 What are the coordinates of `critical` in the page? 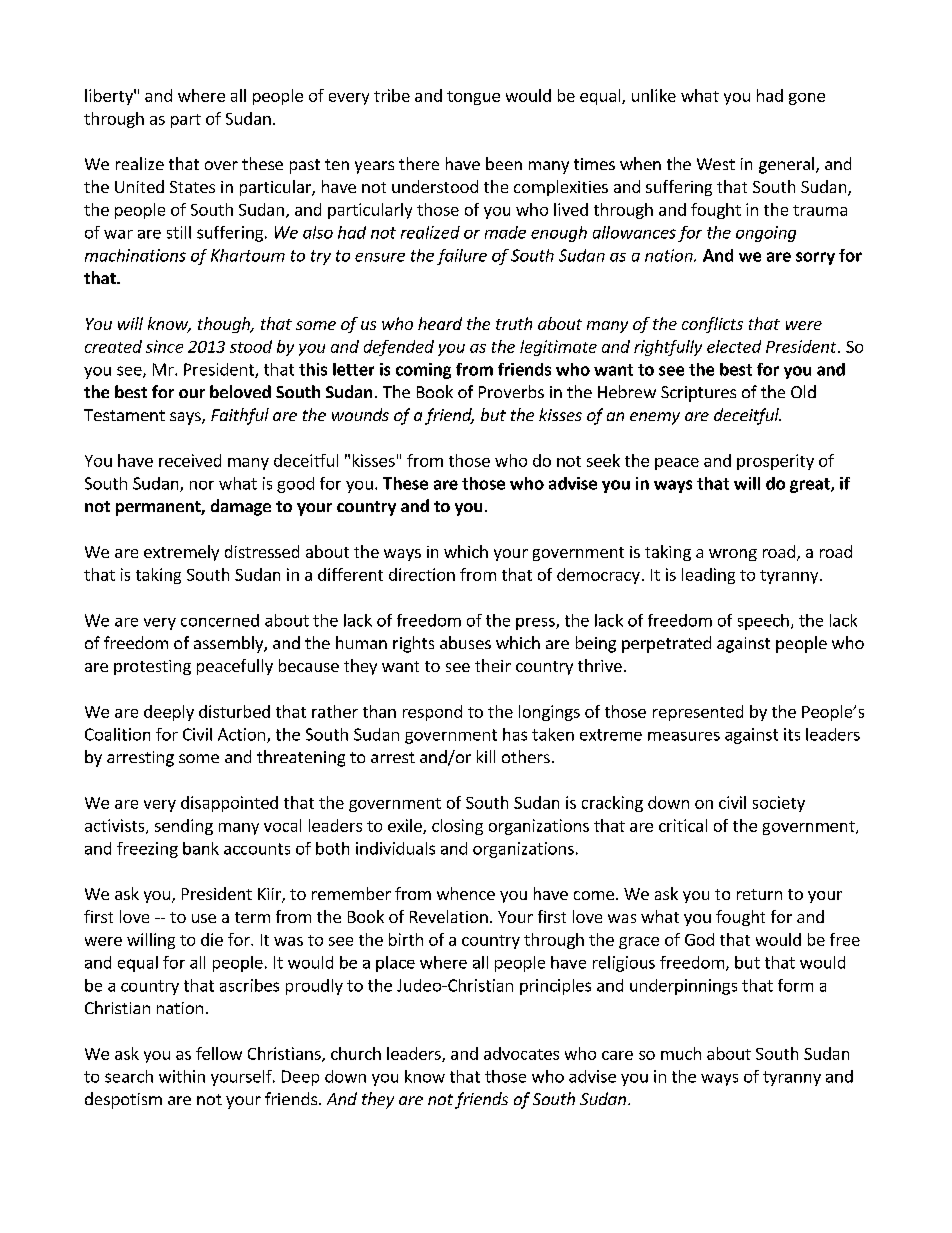 It's located at (683, 825).
